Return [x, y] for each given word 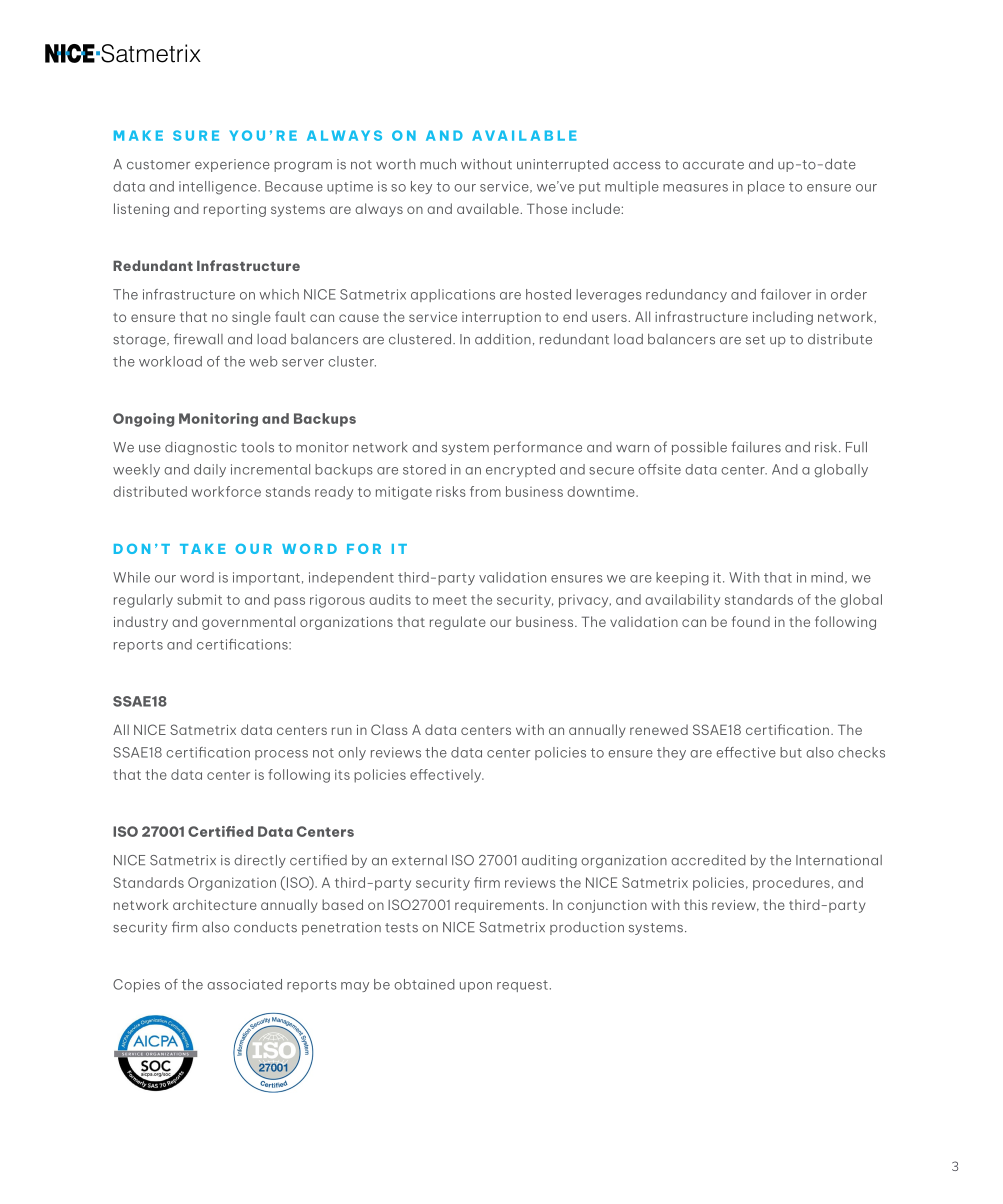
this [696, 904]
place [766, 187]
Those [547, 208]
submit [199, 599]
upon [476, 987]
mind [827, 577]
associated [244, 984]
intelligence [219, 188]
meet [450, 600]
